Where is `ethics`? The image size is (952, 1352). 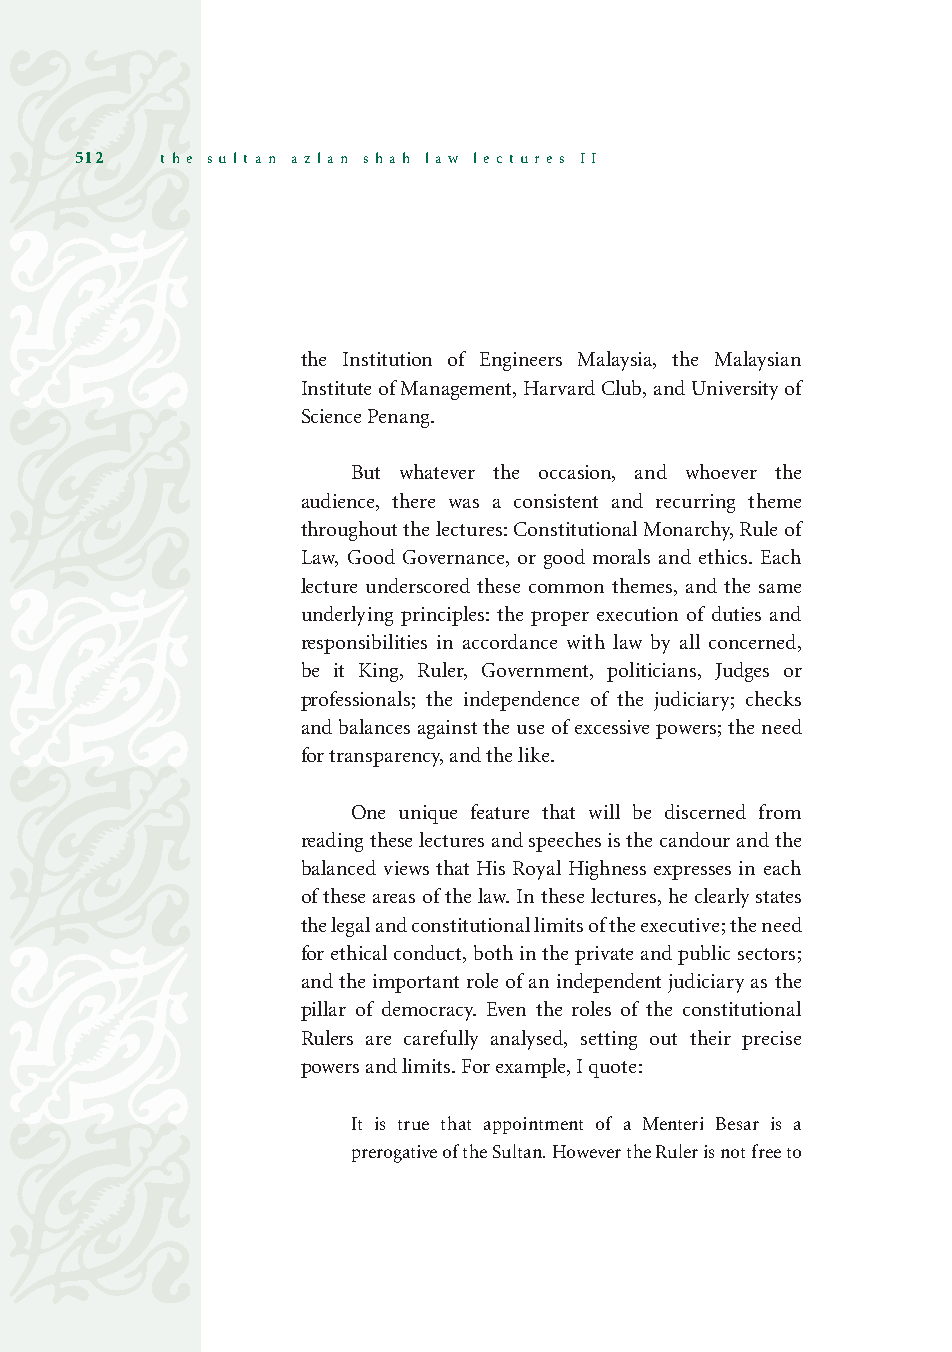 ethics is located at coordinates (724, 556).
